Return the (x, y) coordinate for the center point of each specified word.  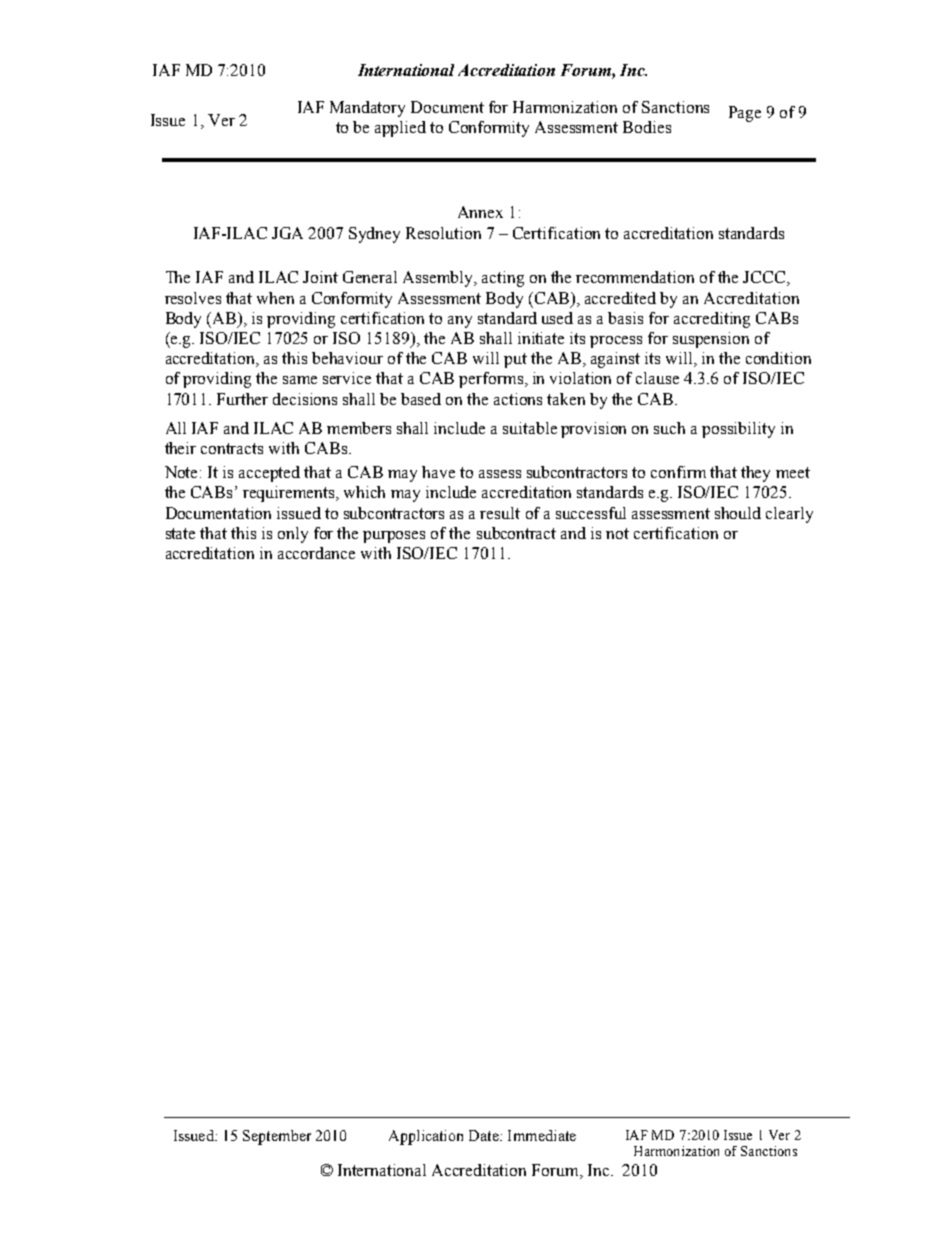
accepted (269, 474)
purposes (394, 537)
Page (745, 114)
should (738, 513)
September (277, 1137)
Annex (480, 212)
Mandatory (367, 109)
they (755, 474)
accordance (316, 553)
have (438, 472)
